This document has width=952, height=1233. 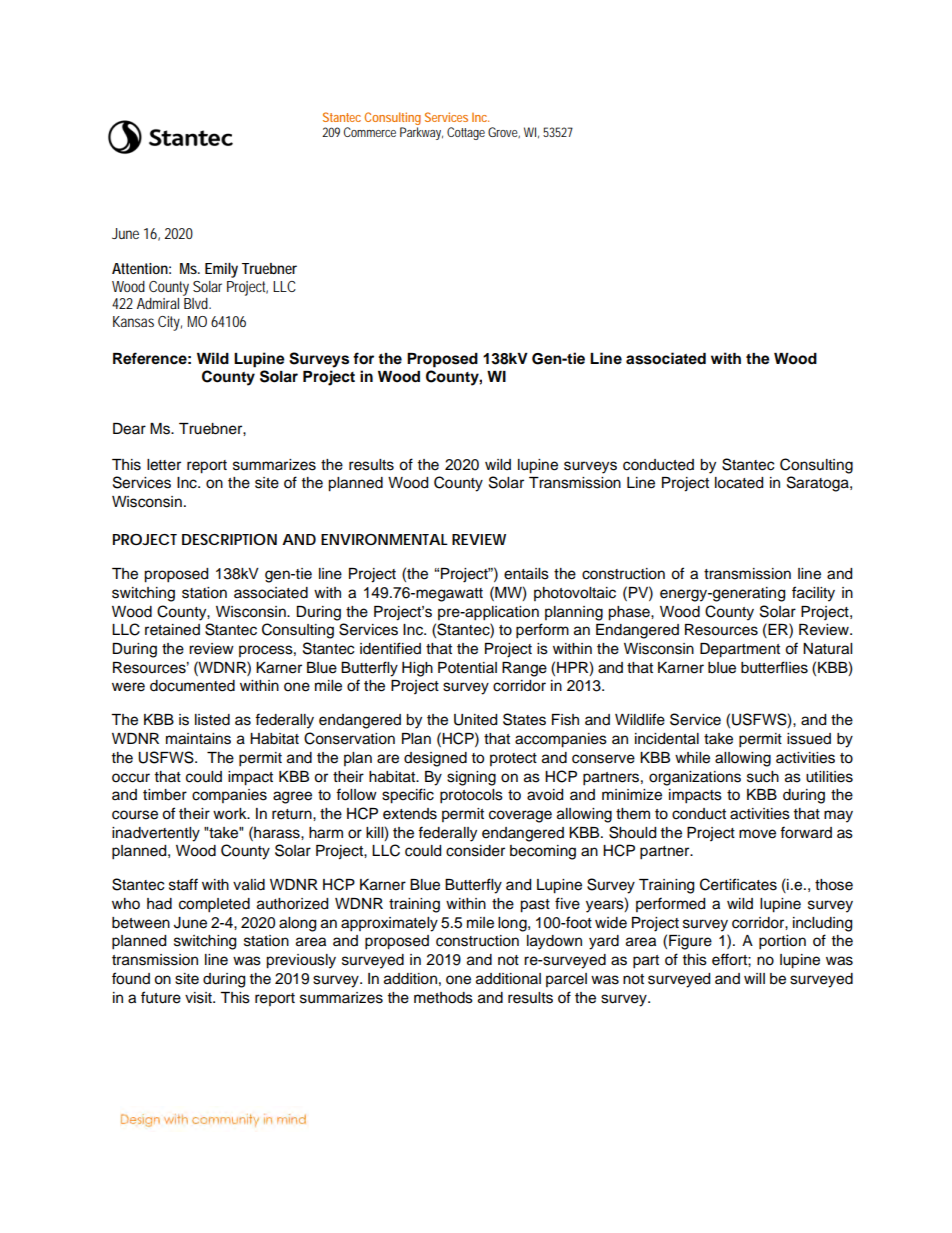 I want to click on Commerce, so click(x=370, y=132).
